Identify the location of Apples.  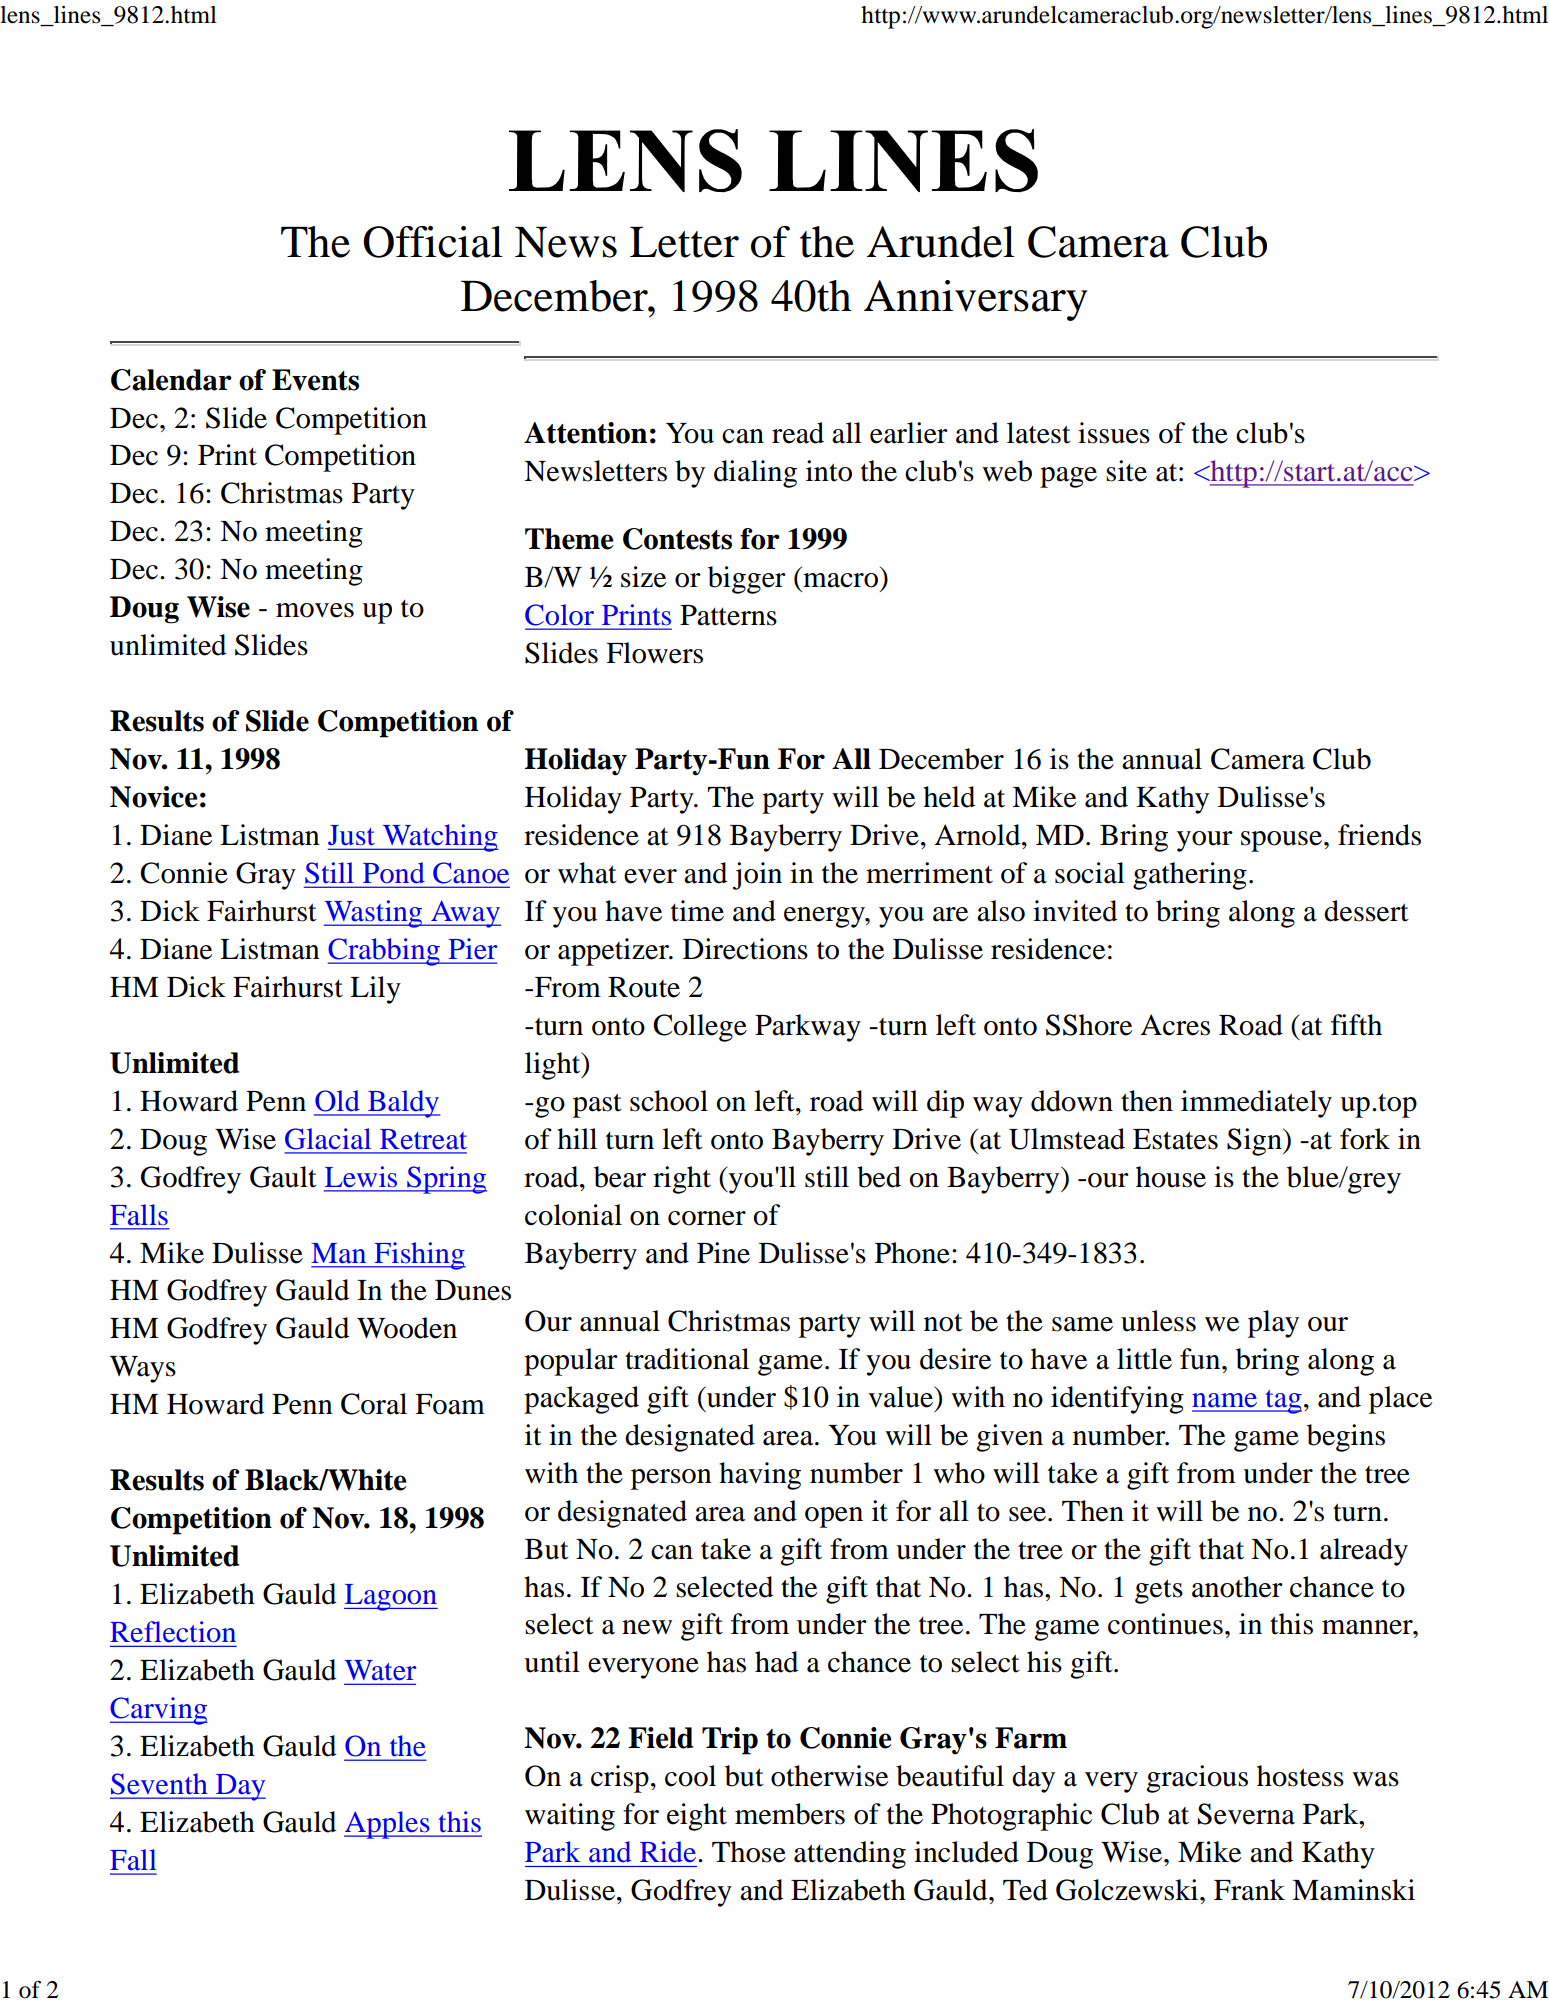
(388, 1825).
